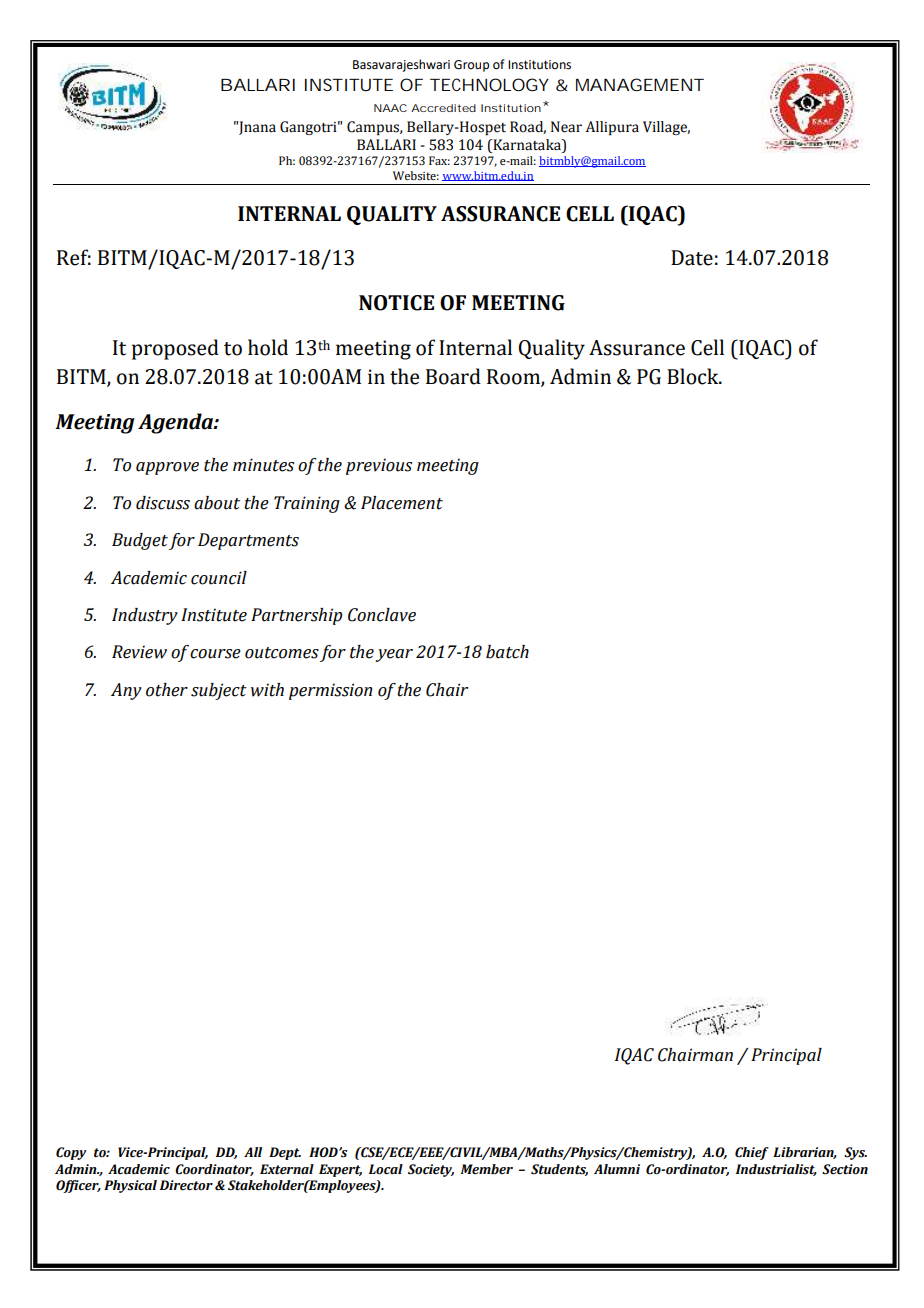 The height and width of the screenshot is (1308, 924). Describe the element at coordinates (694, 376) in the screenshot. I see `Block` at that location.
